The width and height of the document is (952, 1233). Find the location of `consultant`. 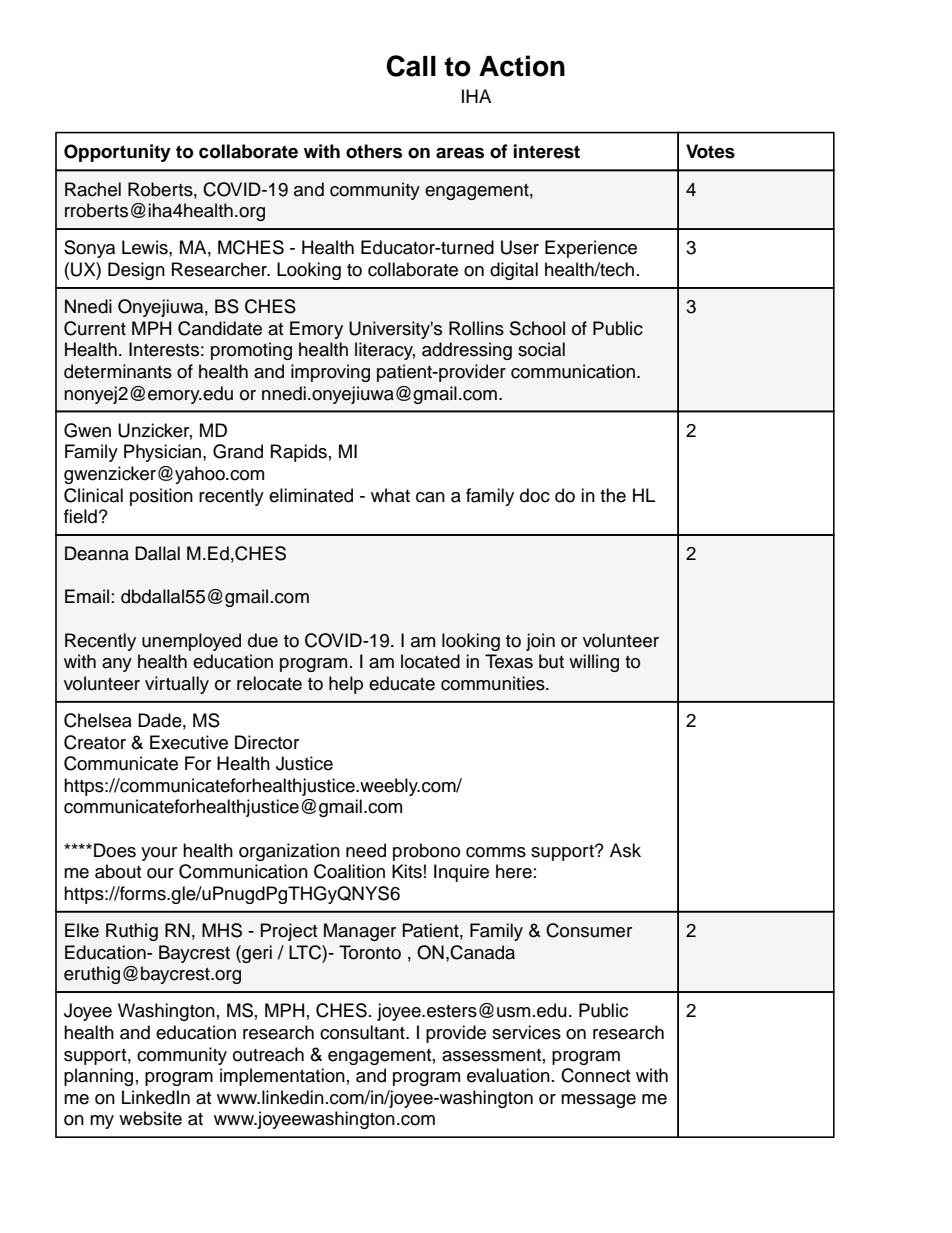

consultant is located at coordinates (363, 1032).
